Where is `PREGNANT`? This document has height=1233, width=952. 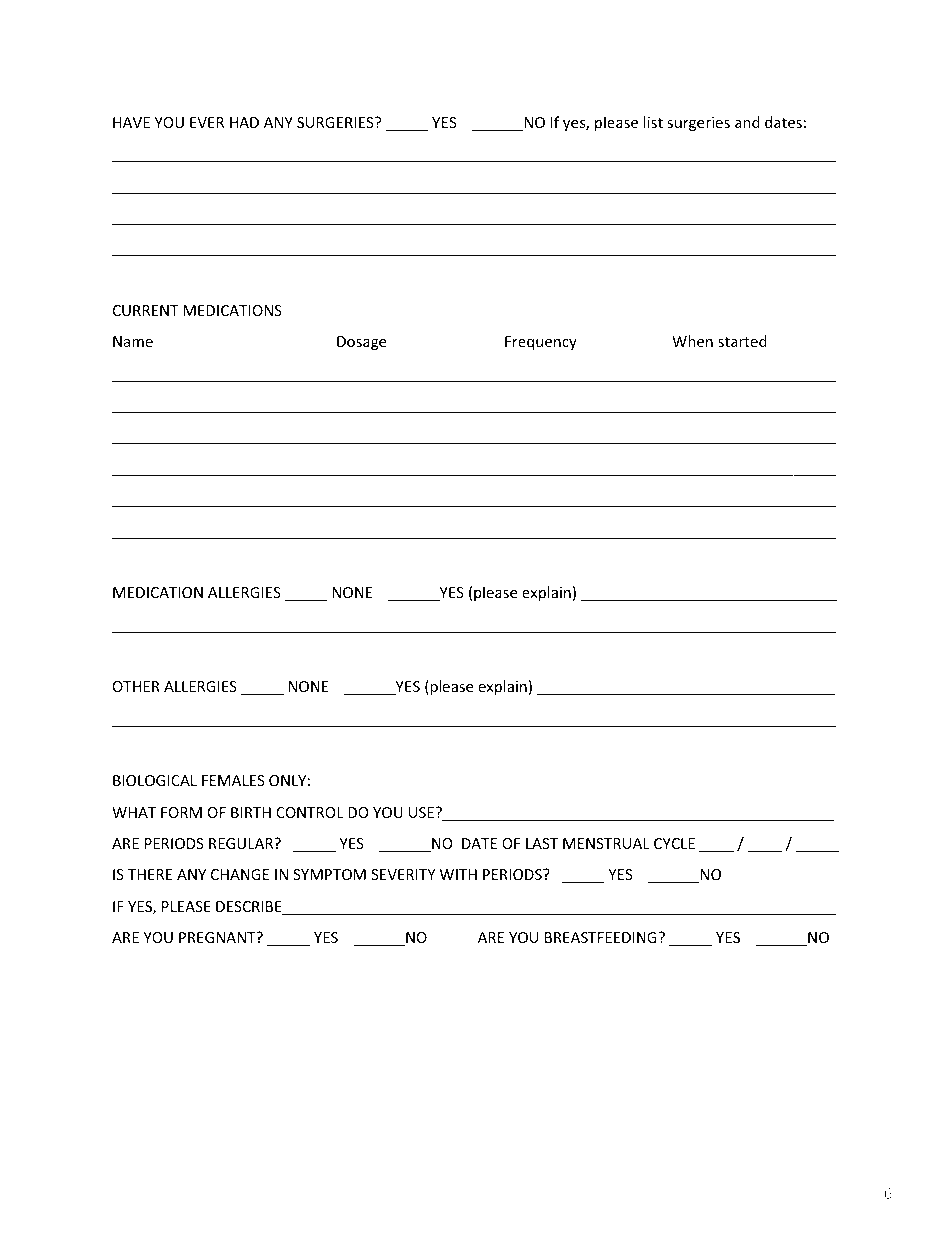
PREGNANT is located at coordinates (218, 937).
